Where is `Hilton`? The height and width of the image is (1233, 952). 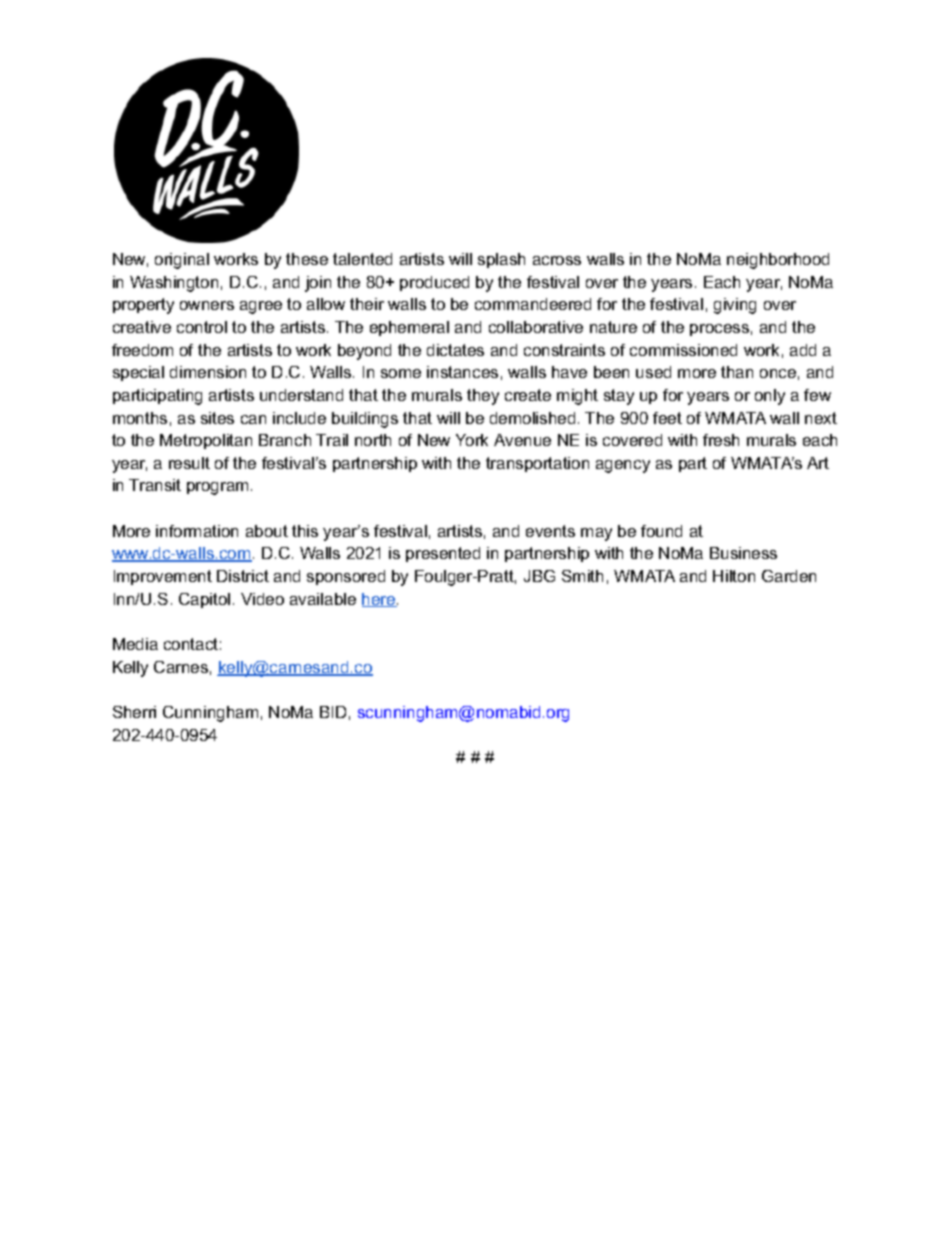
Hilton is located at coordinates (734, 576).
